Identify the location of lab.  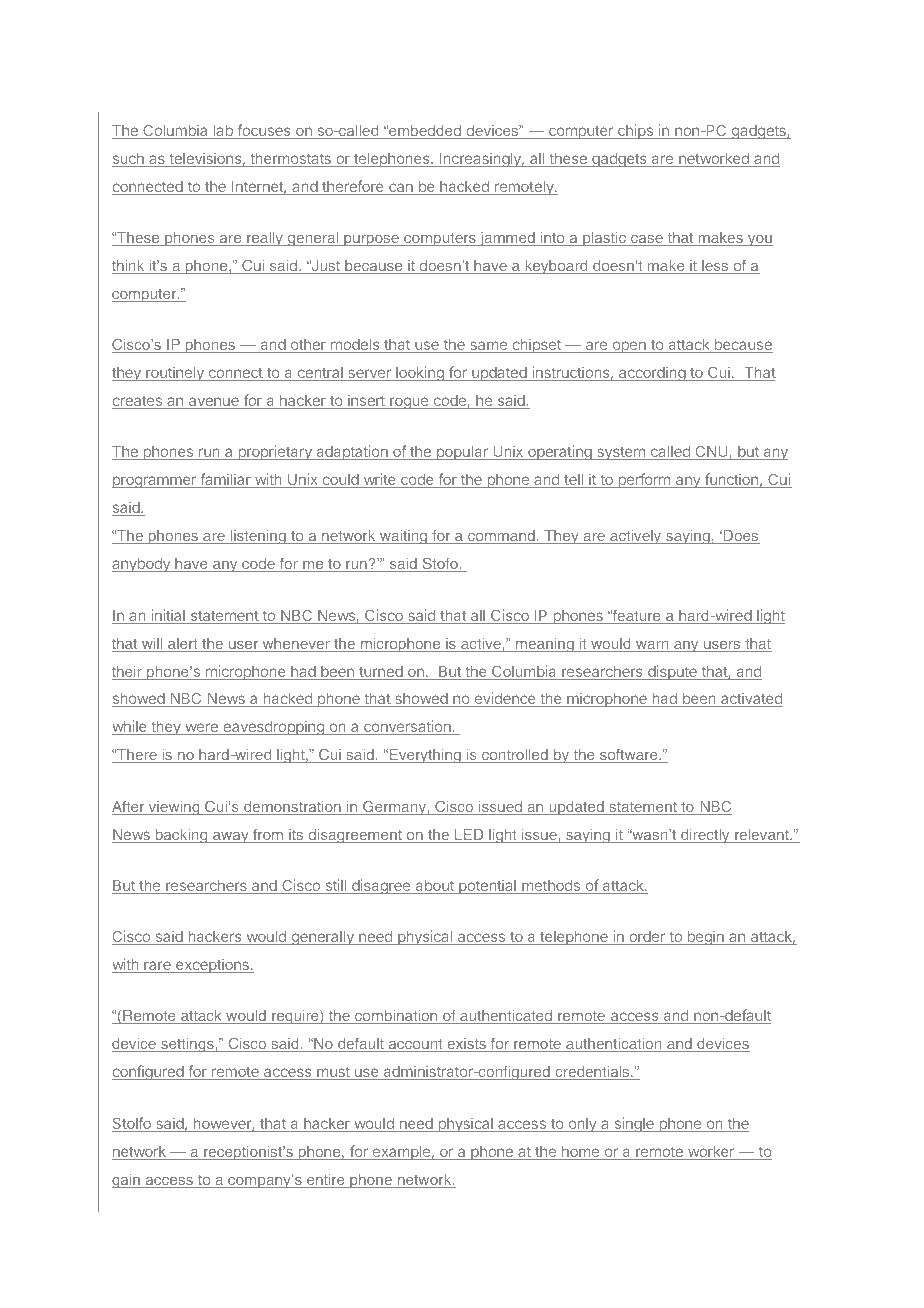
(223, 132).
